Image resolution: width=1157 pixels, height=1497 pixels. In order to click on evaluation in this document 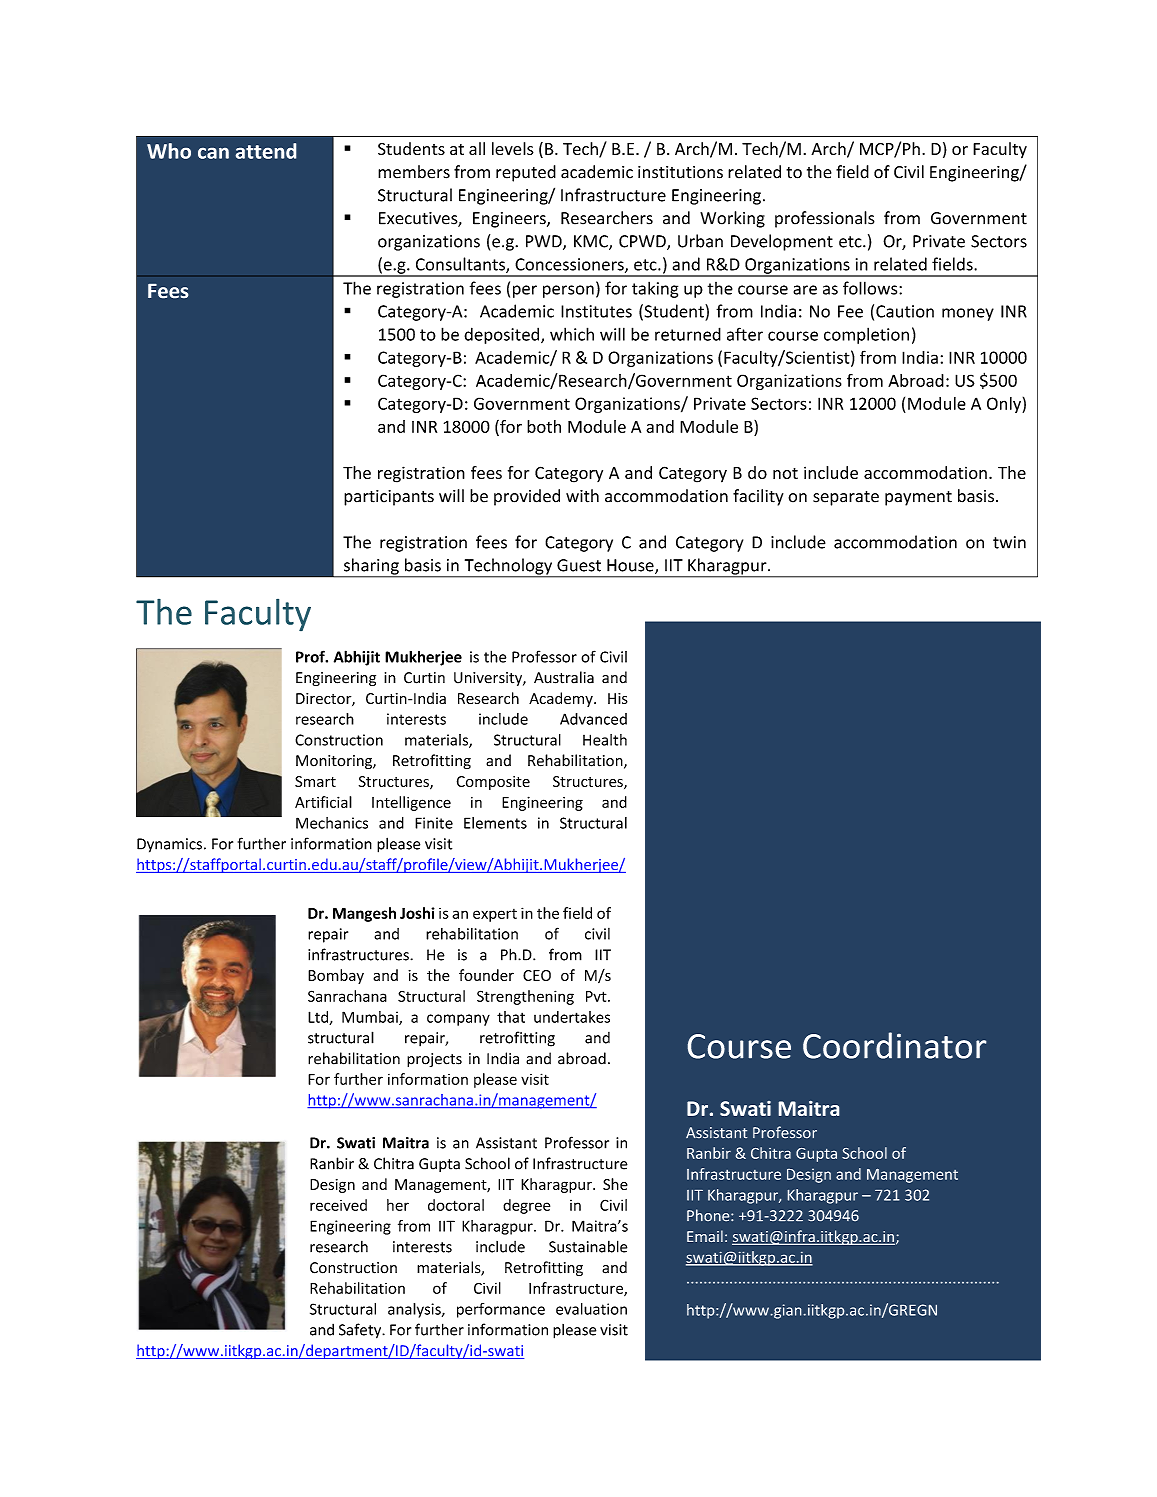, I will do `click(591, 1309)`.
